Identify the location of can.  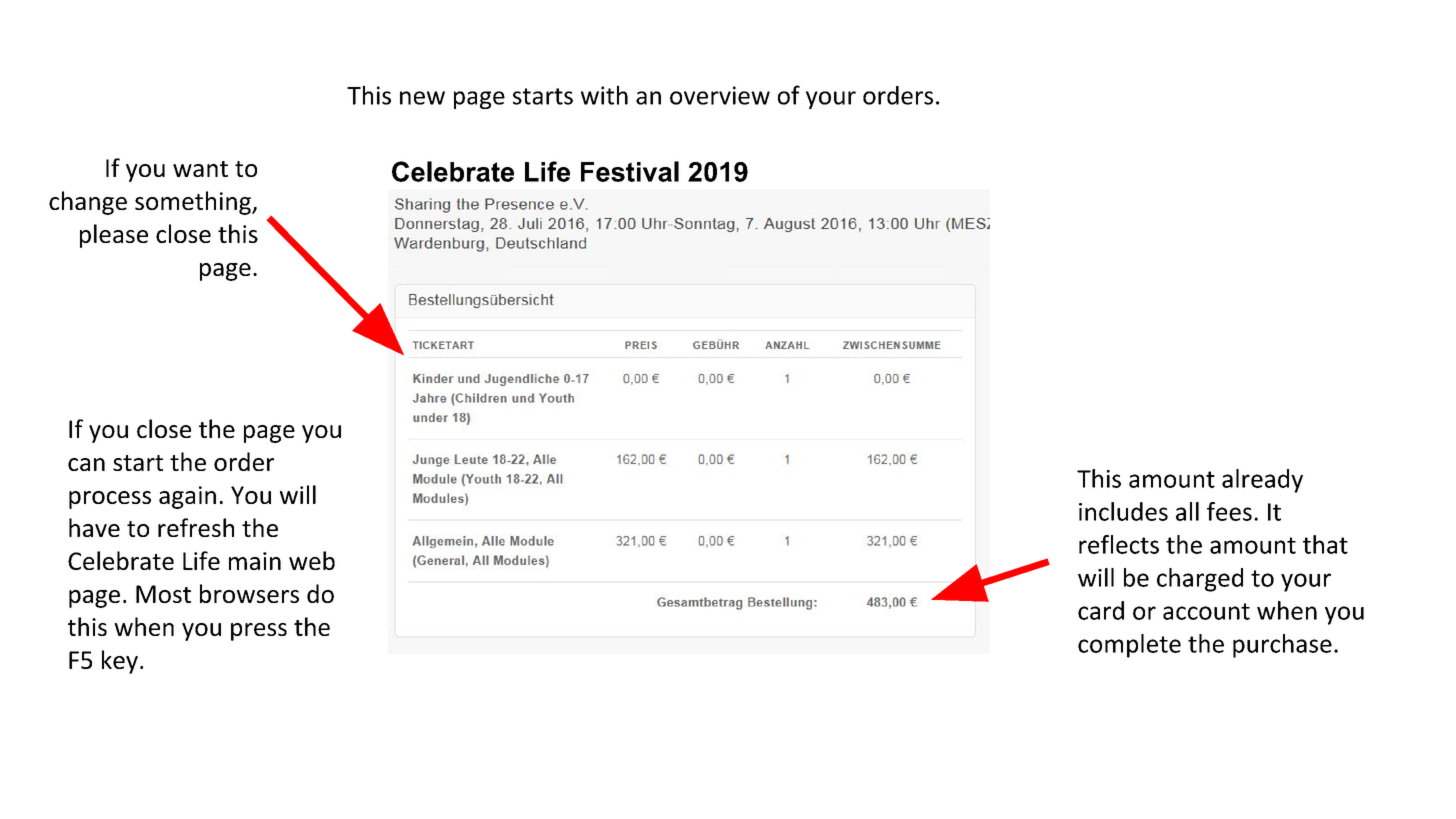
(86, 464).
